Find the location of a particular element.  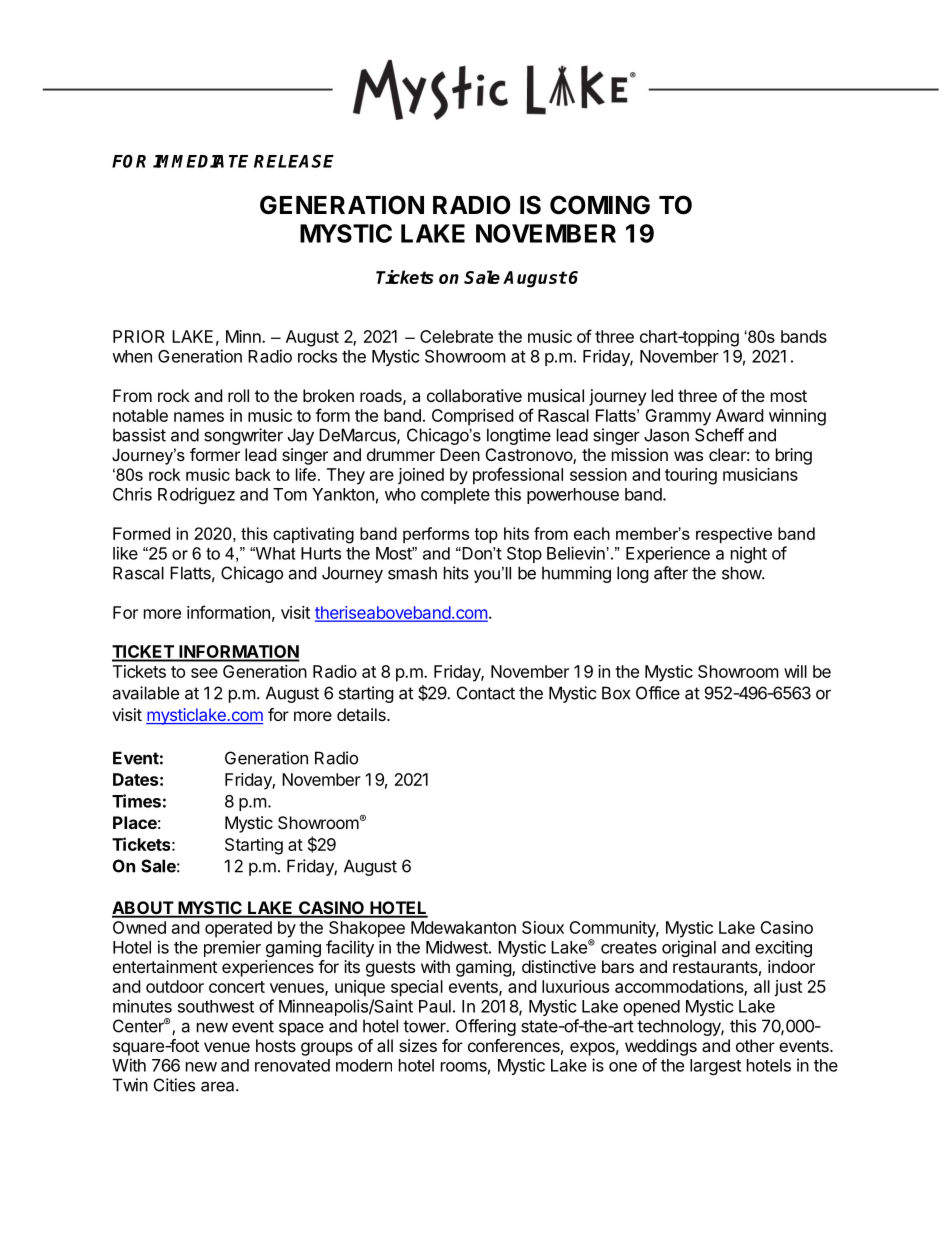

smash is located at coordinates (412, 573).
